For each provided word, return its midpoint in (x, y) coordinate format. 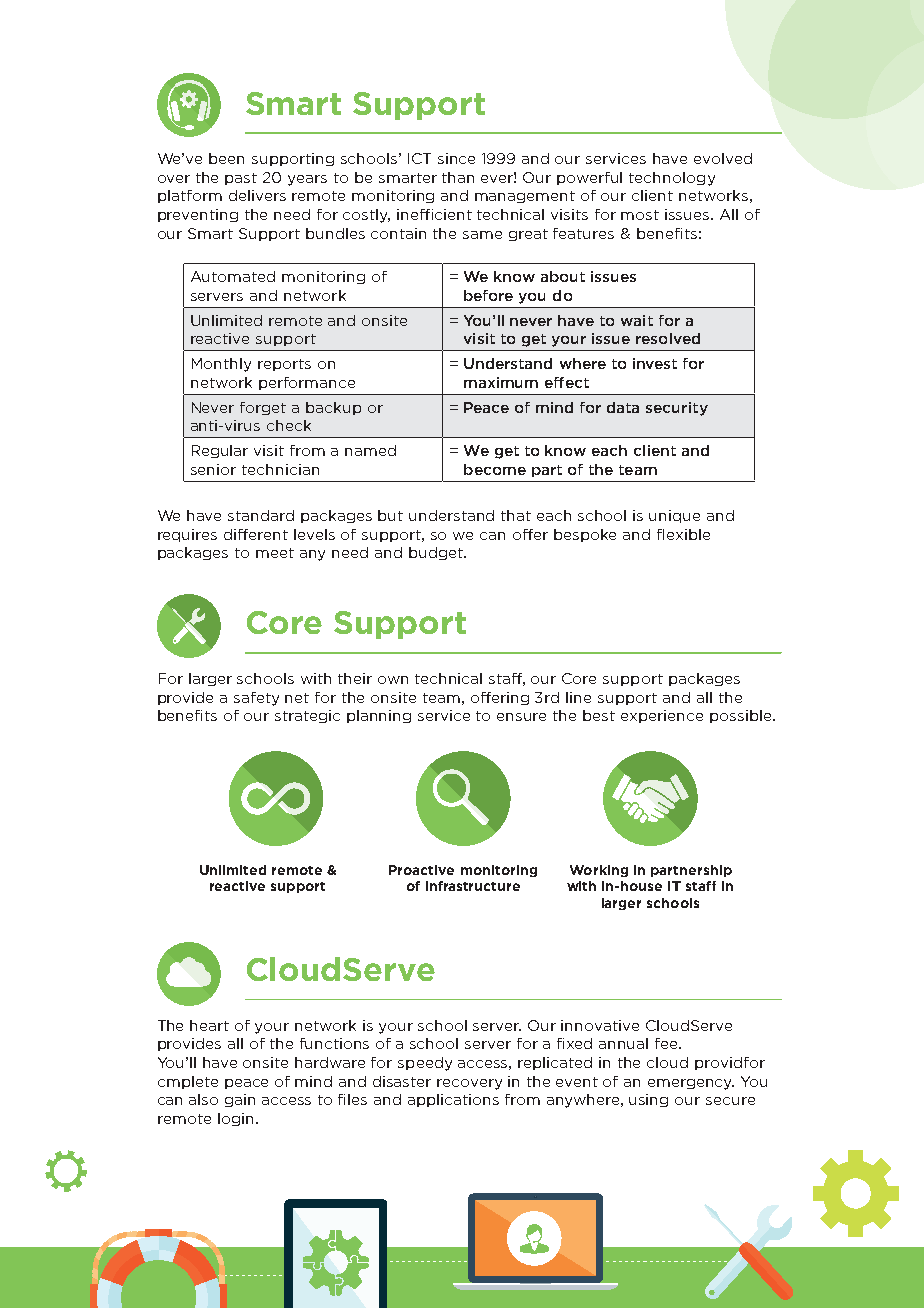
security (677, 409)
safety (256, 699)
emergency (691, 1084)
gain (240, 1100)
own (393, 680)
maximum (501, 382)
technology (672, 179)
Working (599, 871)
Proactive (421, 870)
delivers (257, 195)
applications (453, 1100)
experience (662, 716)
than (458, 177)
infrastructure (473, 886)
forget (263, 408)
